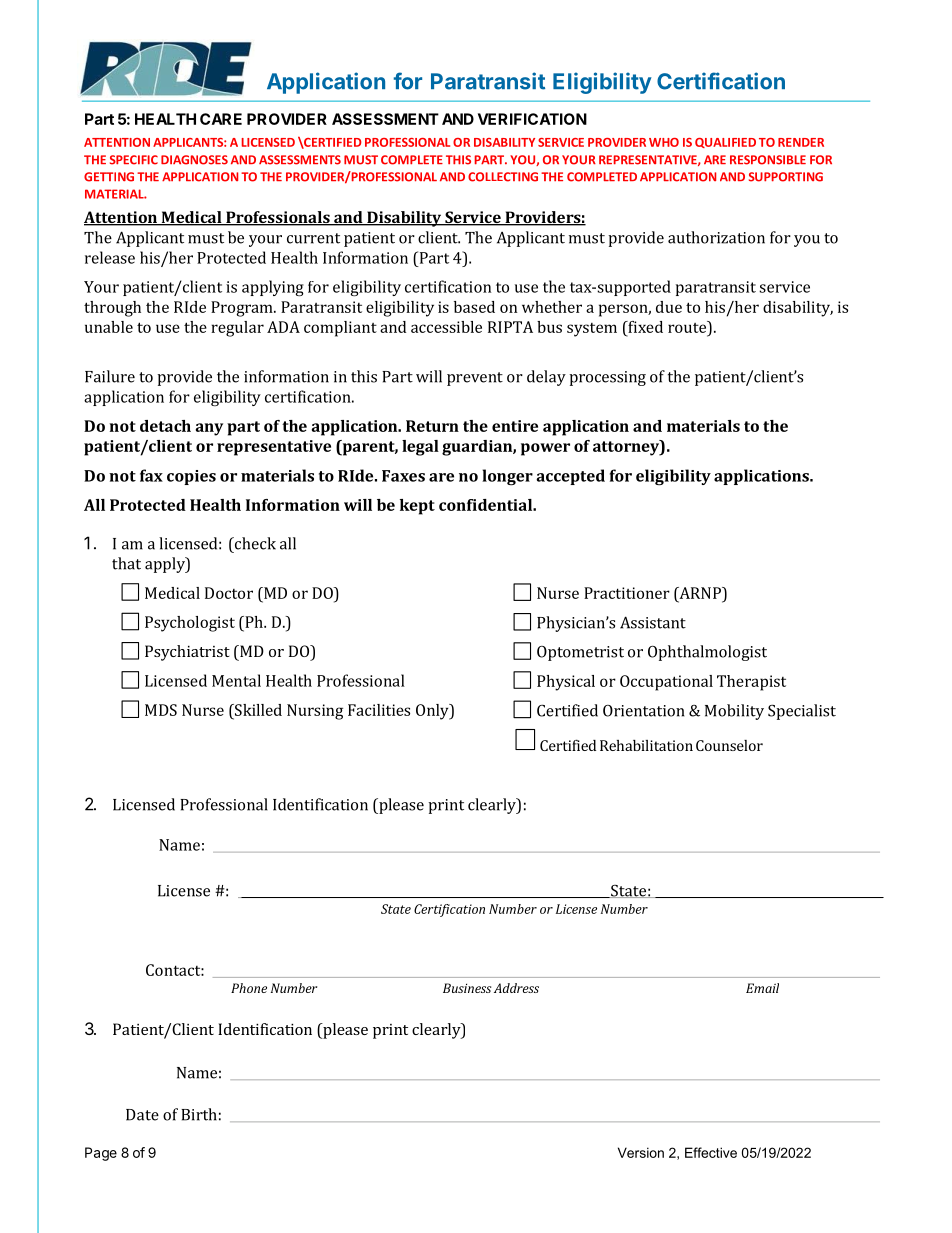 The width and height of the document is (952, 1233). I want to click on RESPONSIBLE, so click(768, 160).
